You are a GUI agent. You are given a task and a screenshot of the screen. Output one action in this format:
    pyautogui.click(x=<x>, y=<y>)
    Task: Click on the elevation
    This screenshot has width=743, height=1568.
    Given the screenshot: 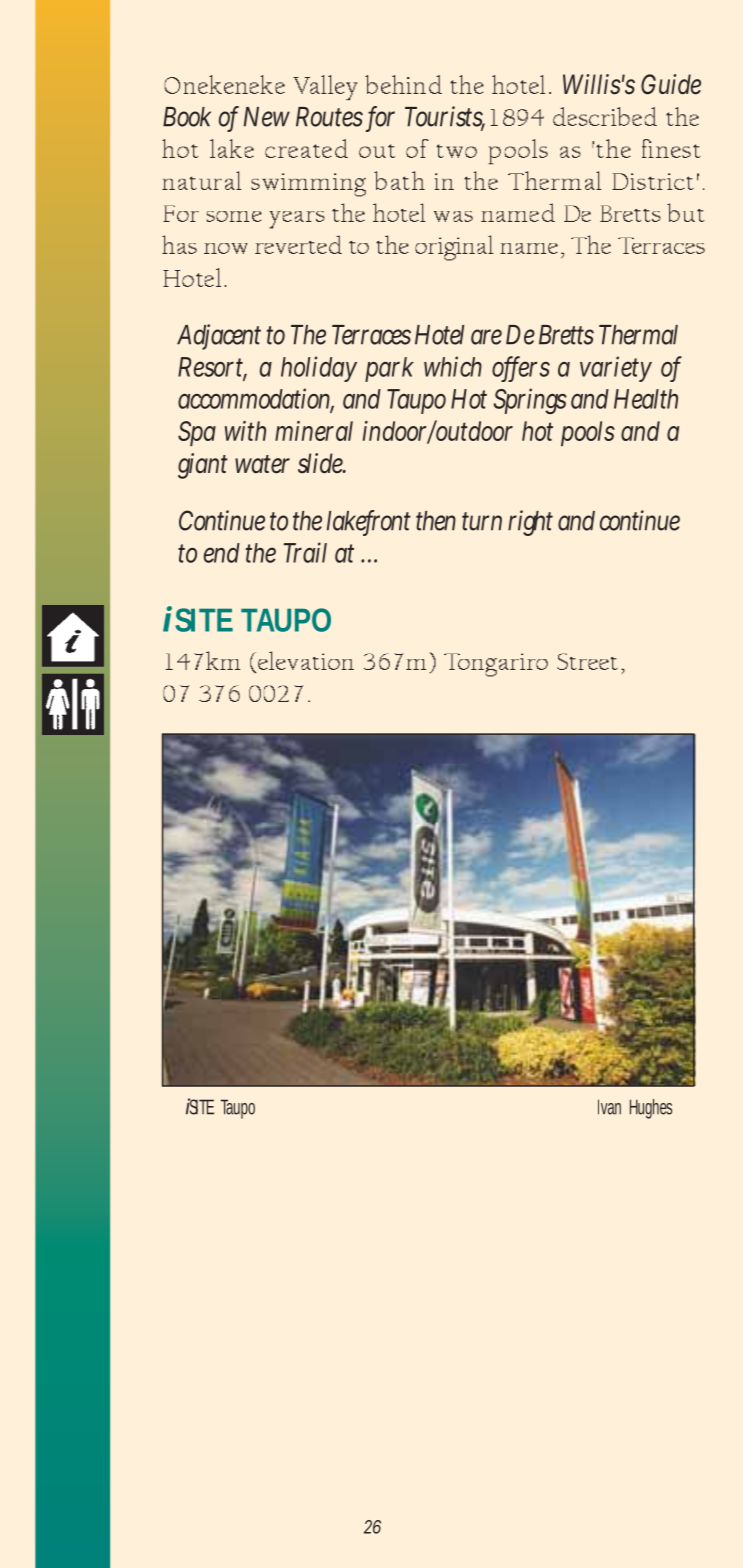 What is the action you would take?
    pyautogui.click(x=305, y=662)
